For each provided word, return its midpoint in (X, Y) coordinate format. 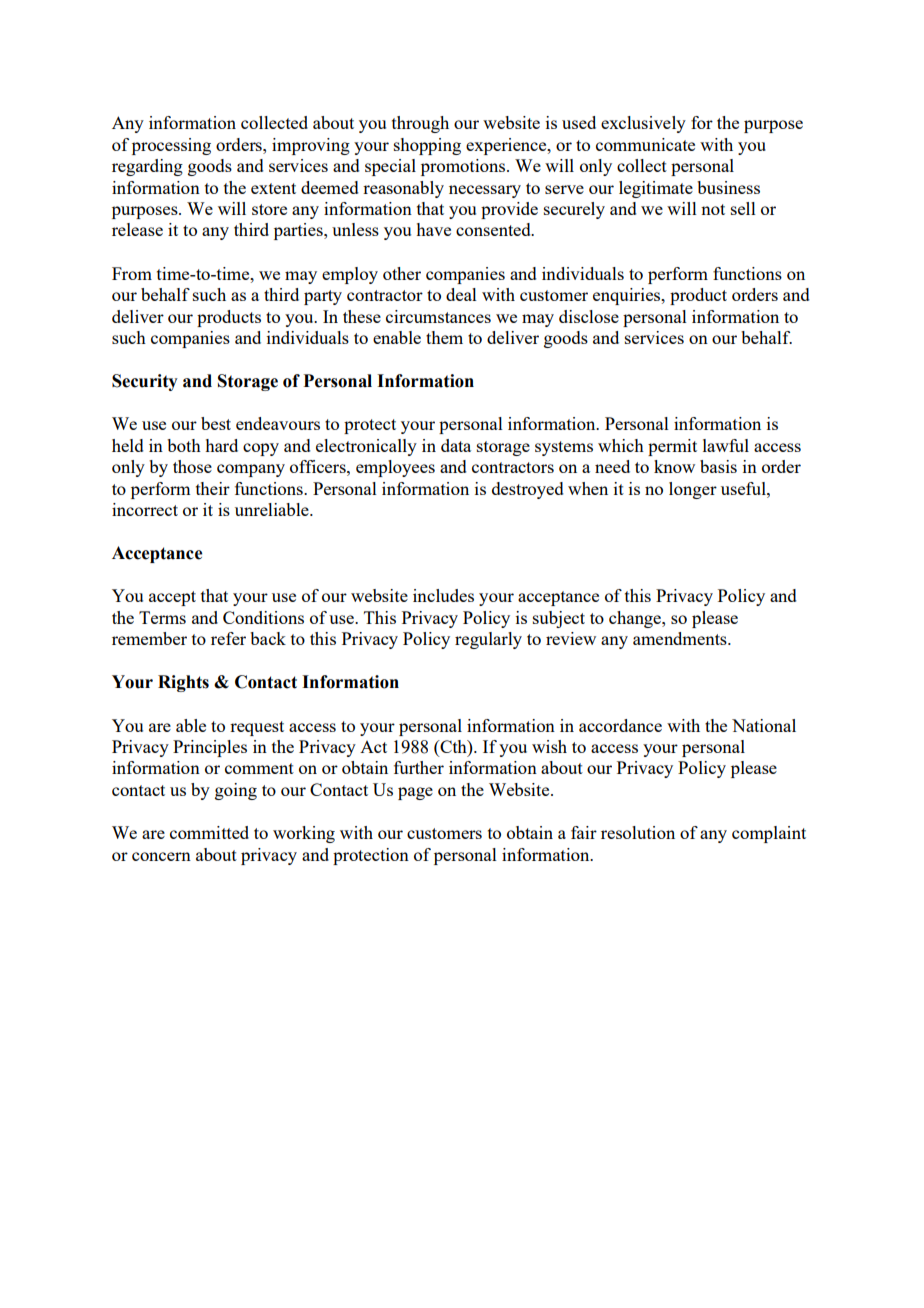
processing (171, 146)
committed (209, 832)
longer (693, 490)
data (456, 445)
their (213, 488)
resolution (638, 832)
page (415, 793)
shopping (427, 146)
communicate (645, 144)
